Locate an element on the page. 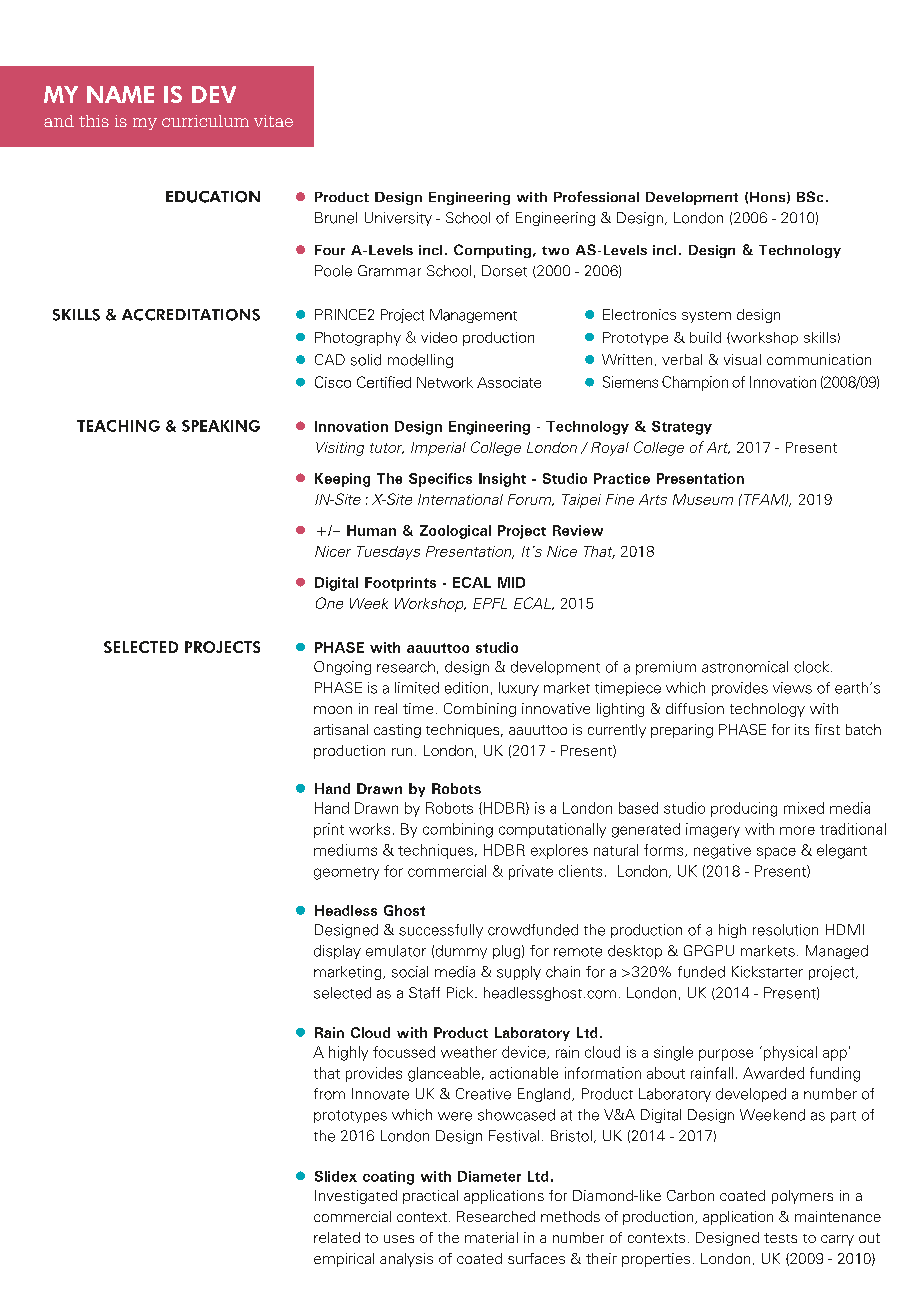 The width and height of the document is (924, 1308). curriculum is located at coordinates (205, 121).
